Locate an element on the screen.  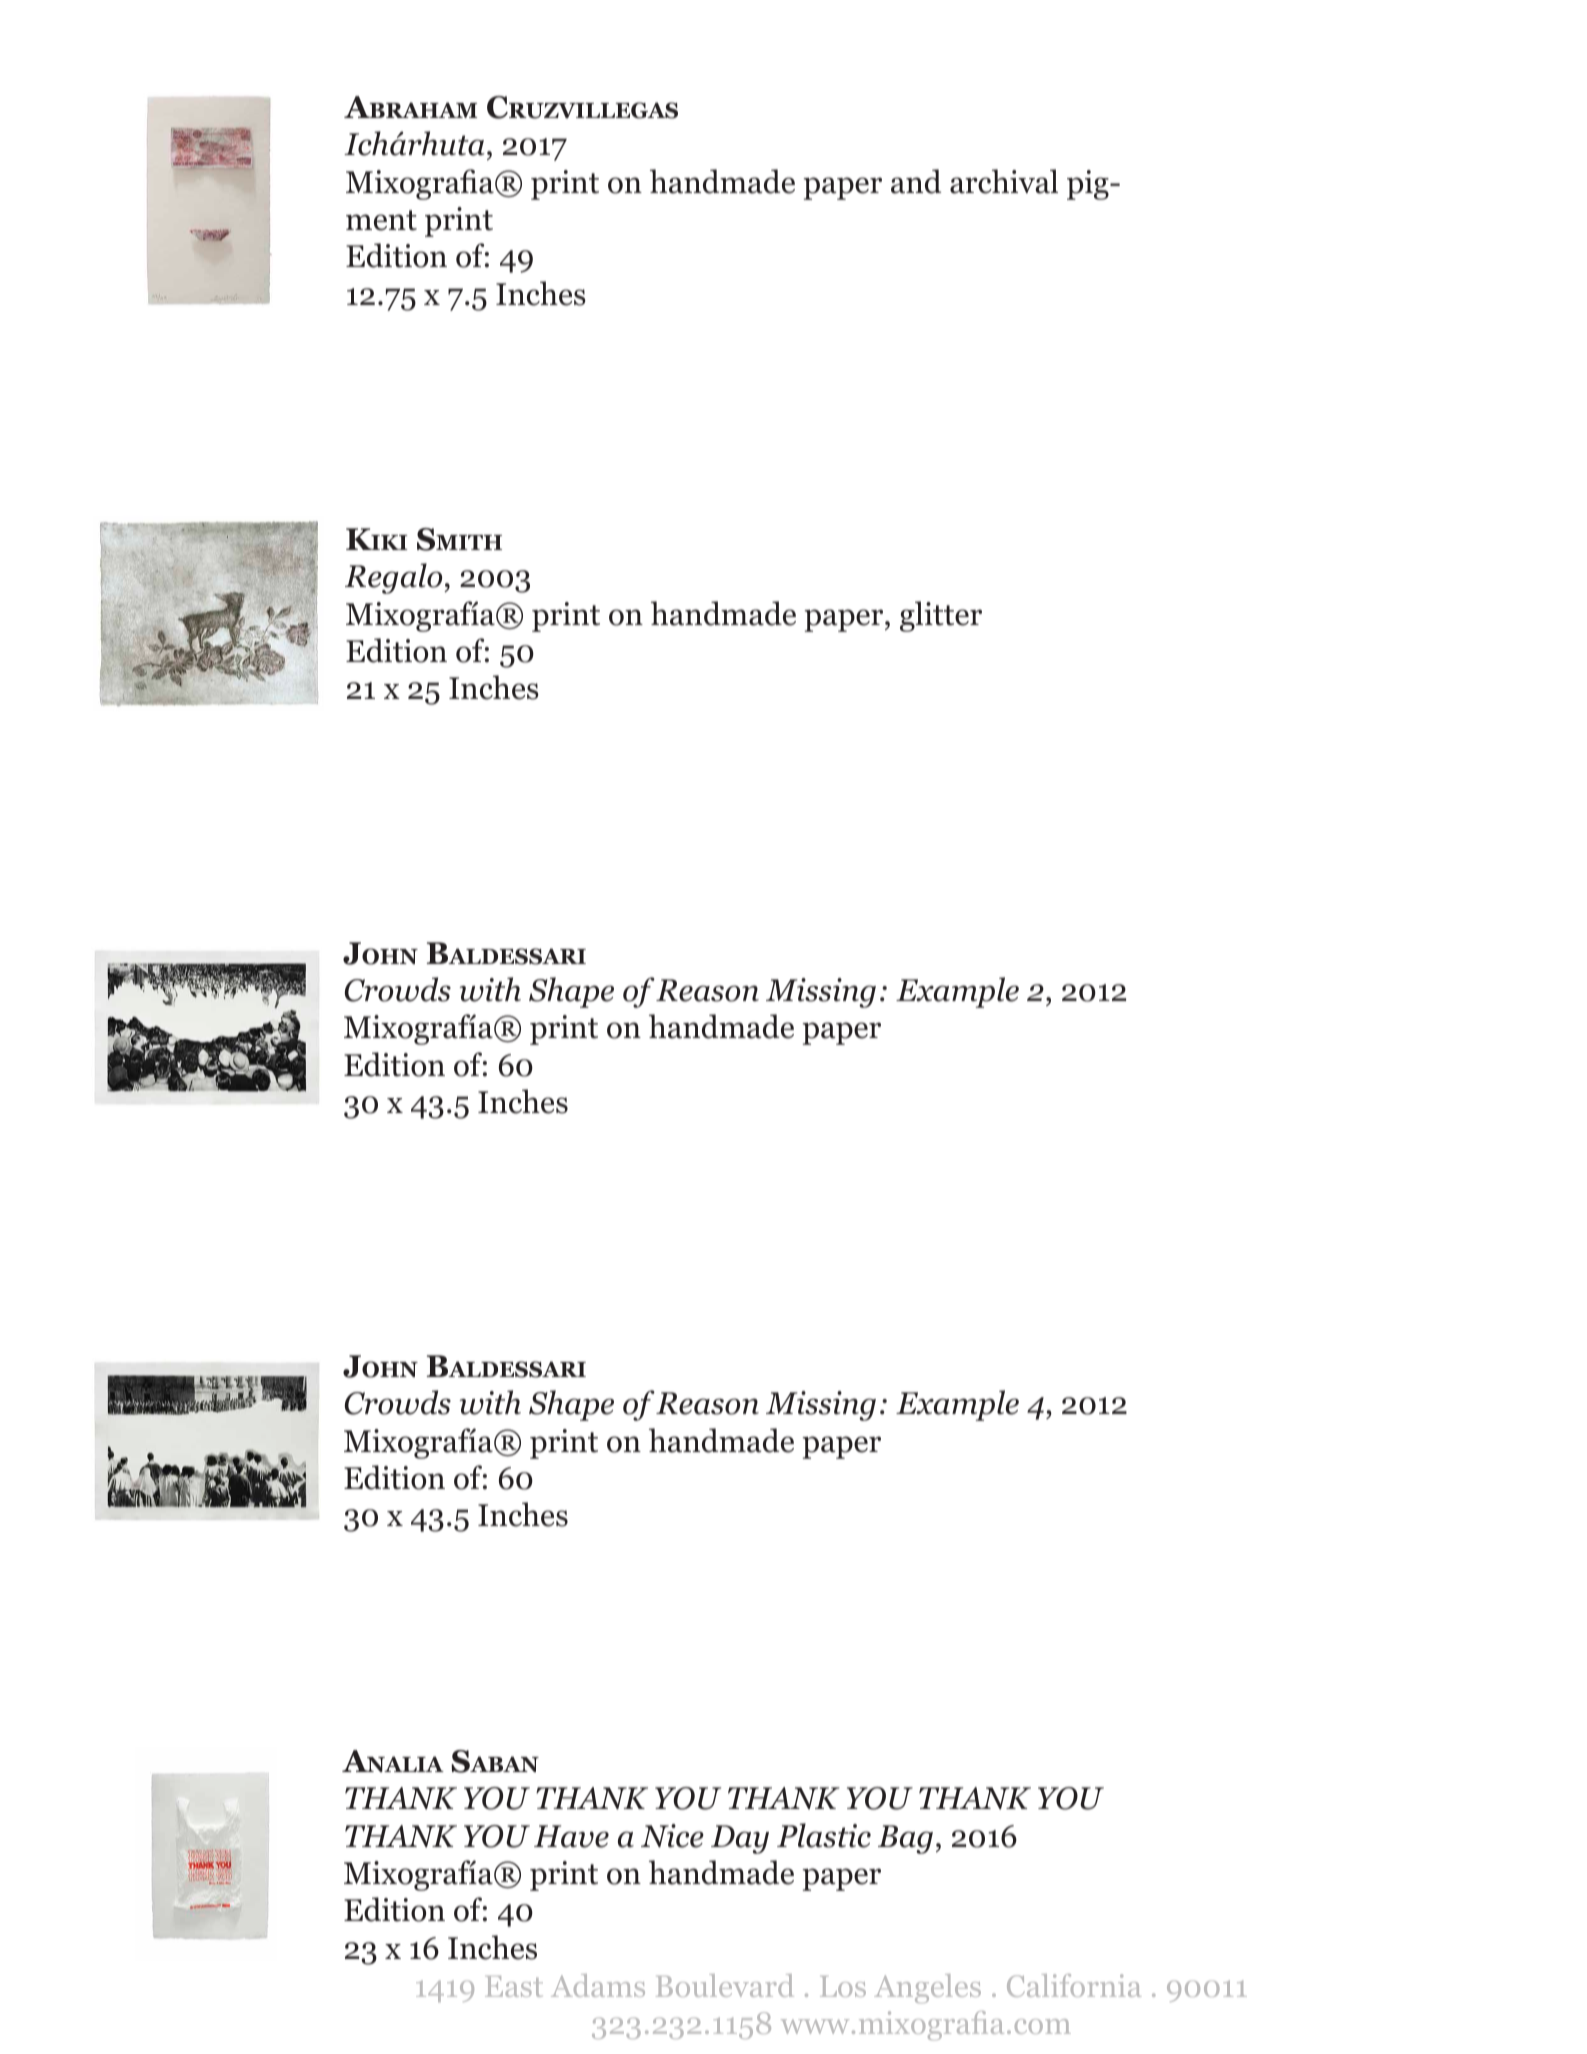
East is located at coordinates (514, 1986).
